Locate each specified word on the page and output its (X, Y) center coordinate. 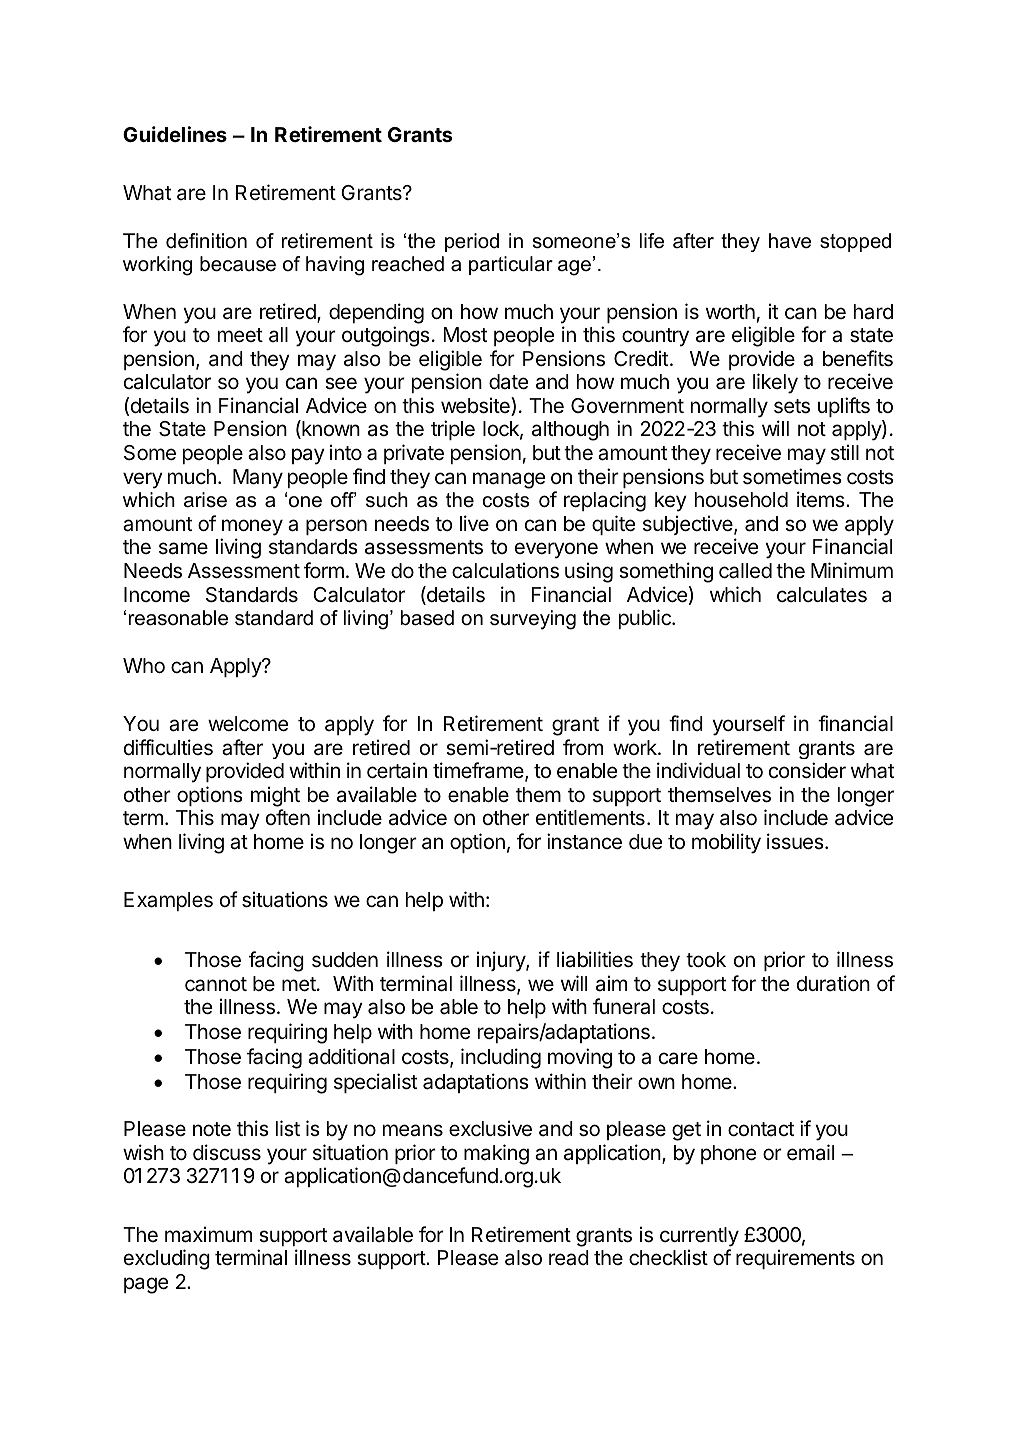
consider (807, 770)
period (472, 242)
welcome (248, 724)
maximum (208, 1234)
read (569, 1258)
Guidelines (175, 134)
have (790, 241)
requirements (795, 1259)
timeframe (479, 771)
